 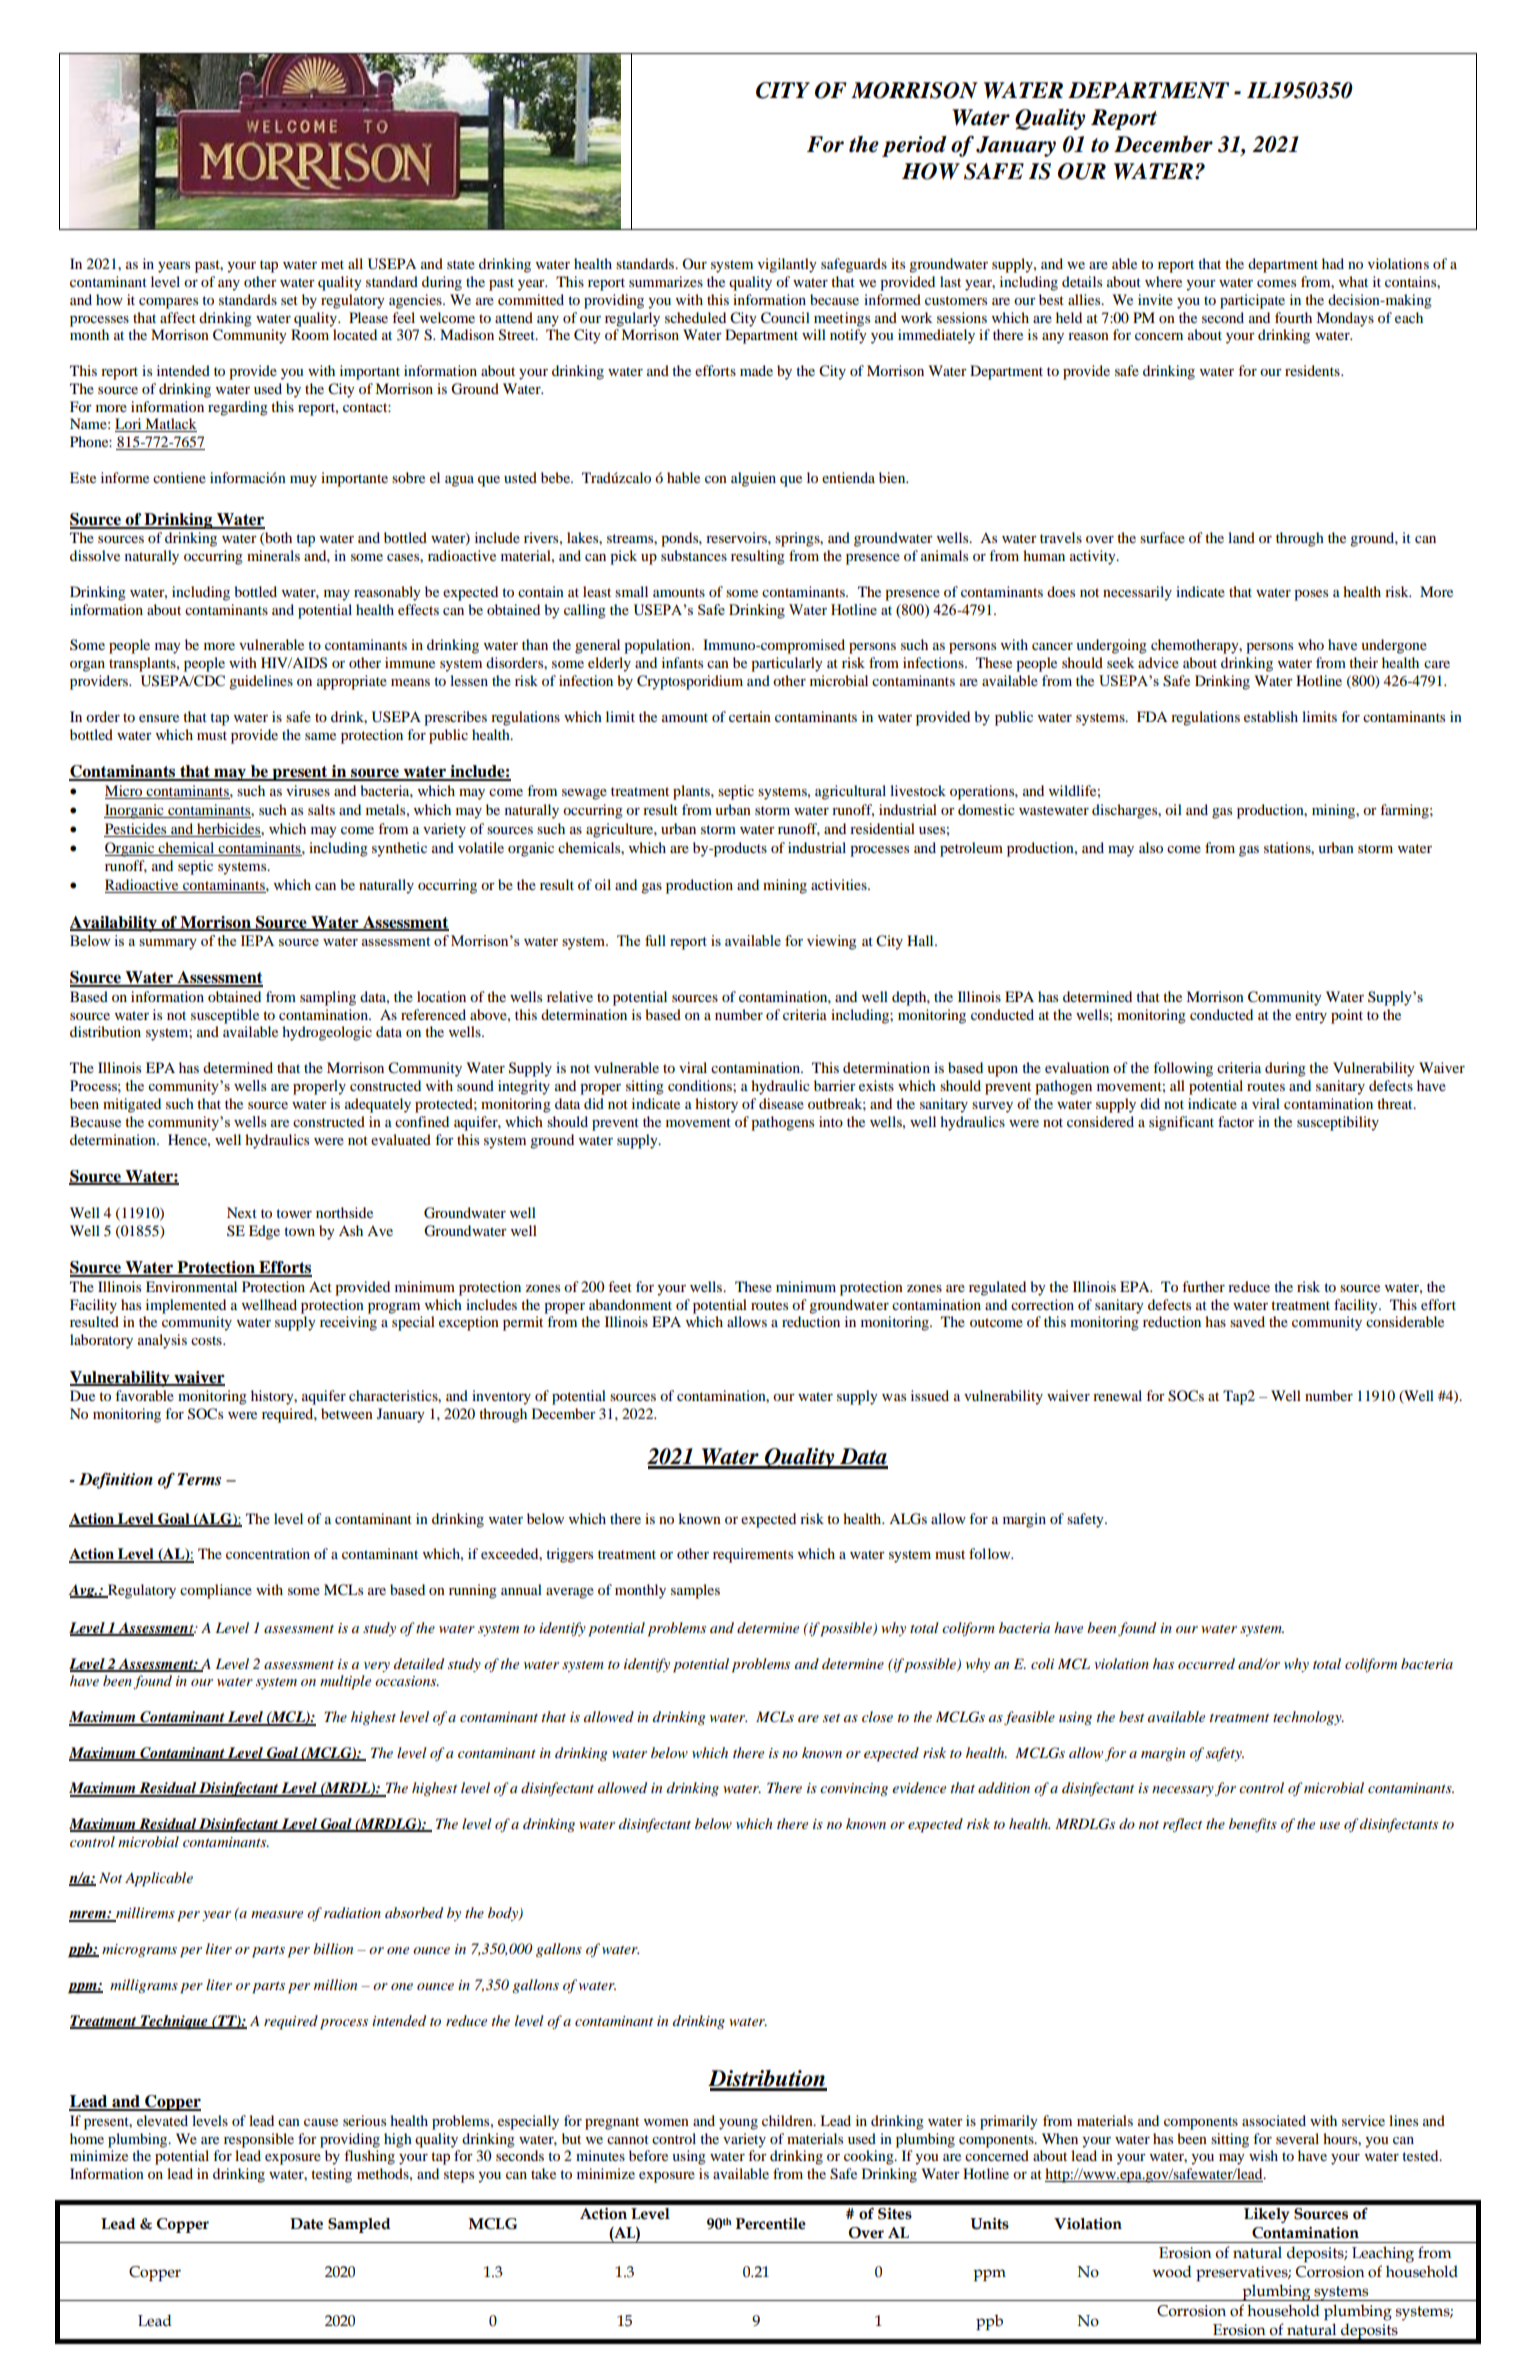 What do you see at coordinates (1236, 1121) in the screenshot?
I see `factor` at bounding box center [1236, 1121].
